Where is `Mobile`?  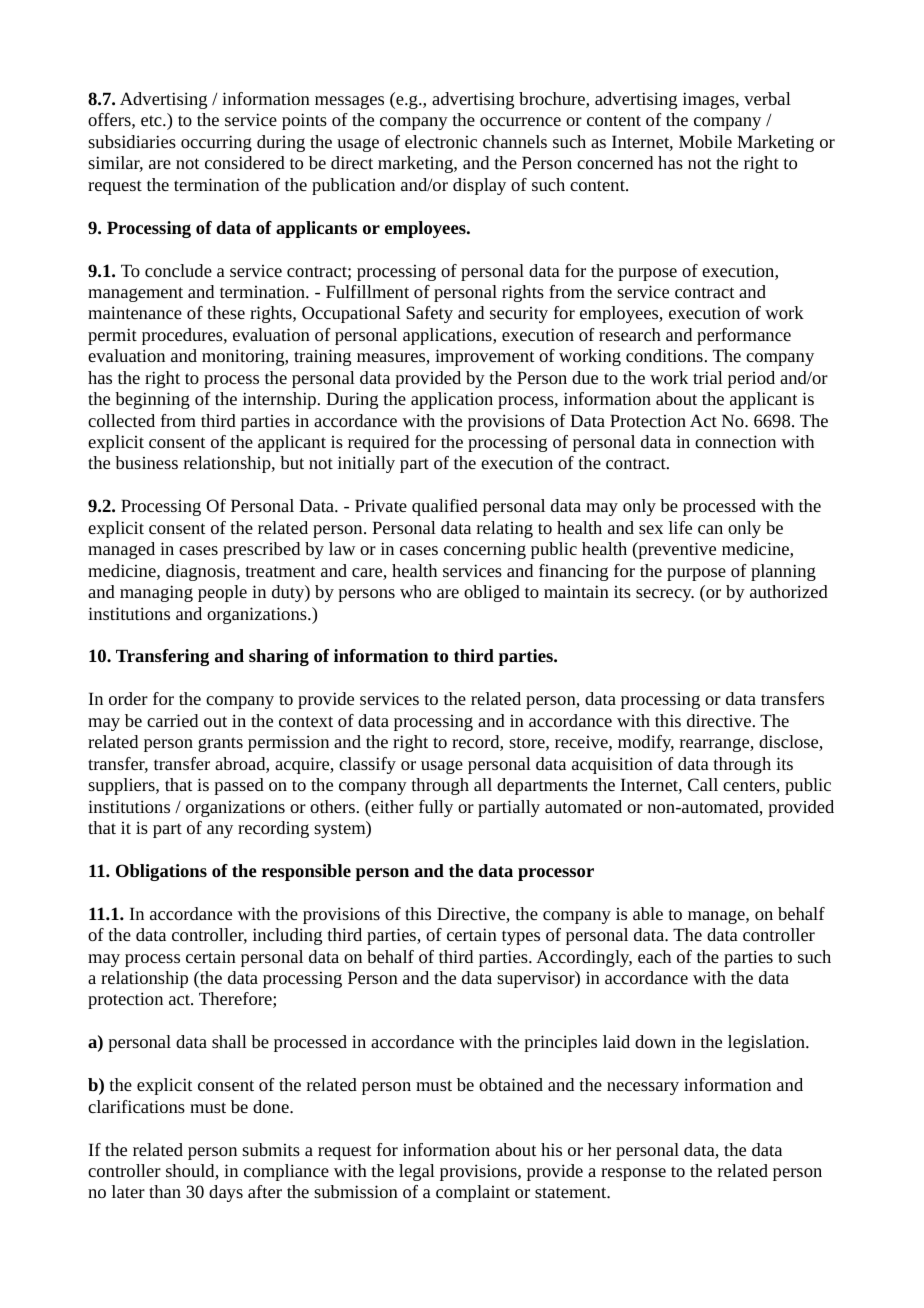
Mobile is located at coordinates (705, 141).
